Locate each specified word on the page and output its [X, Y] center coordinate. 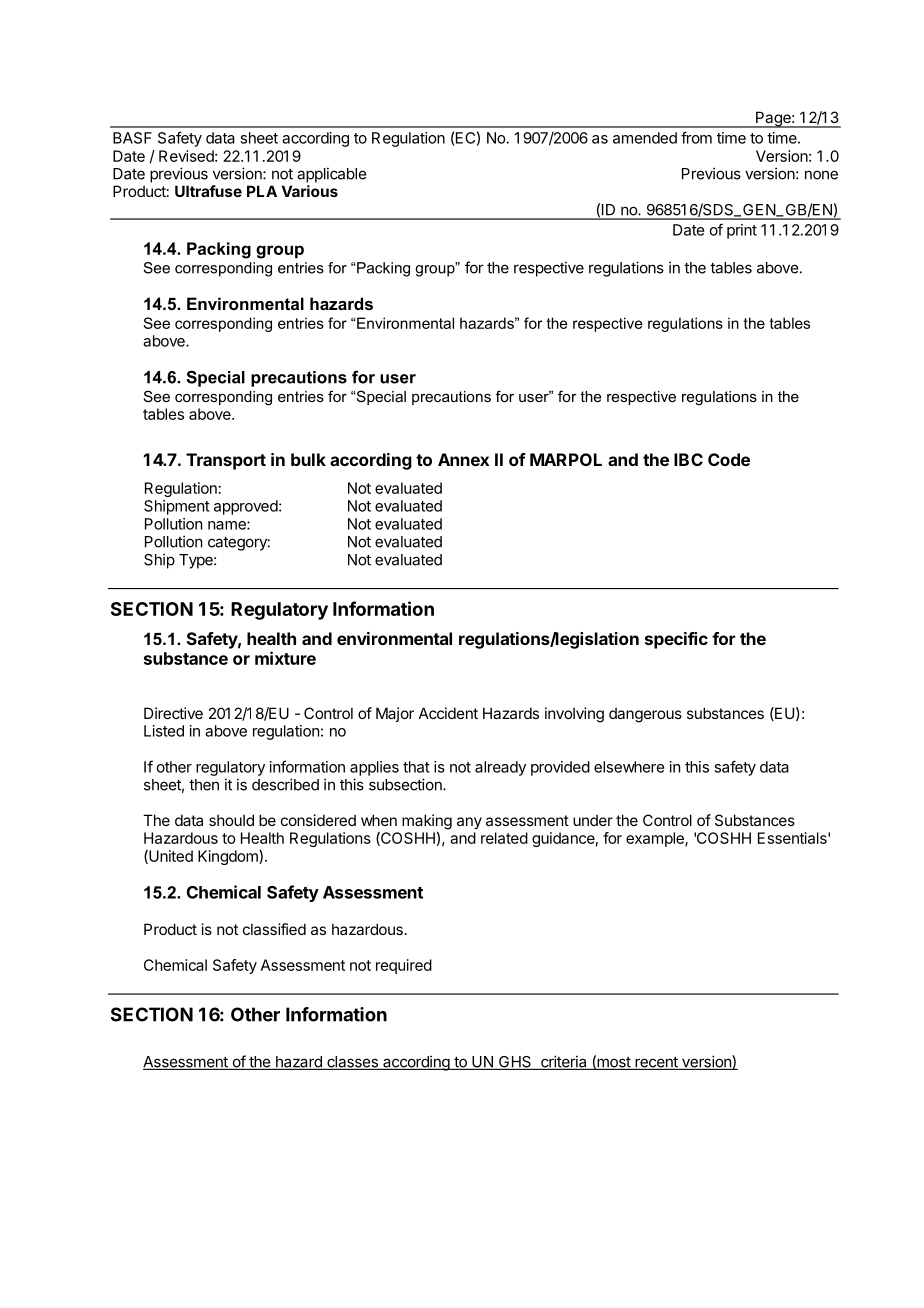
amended [645, 138]
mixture [285, 658]
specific [676, 640]
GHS [515, 1063]
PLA [262, 191]
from [696, 137]
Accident [448, 713]
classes [352, 1063]
